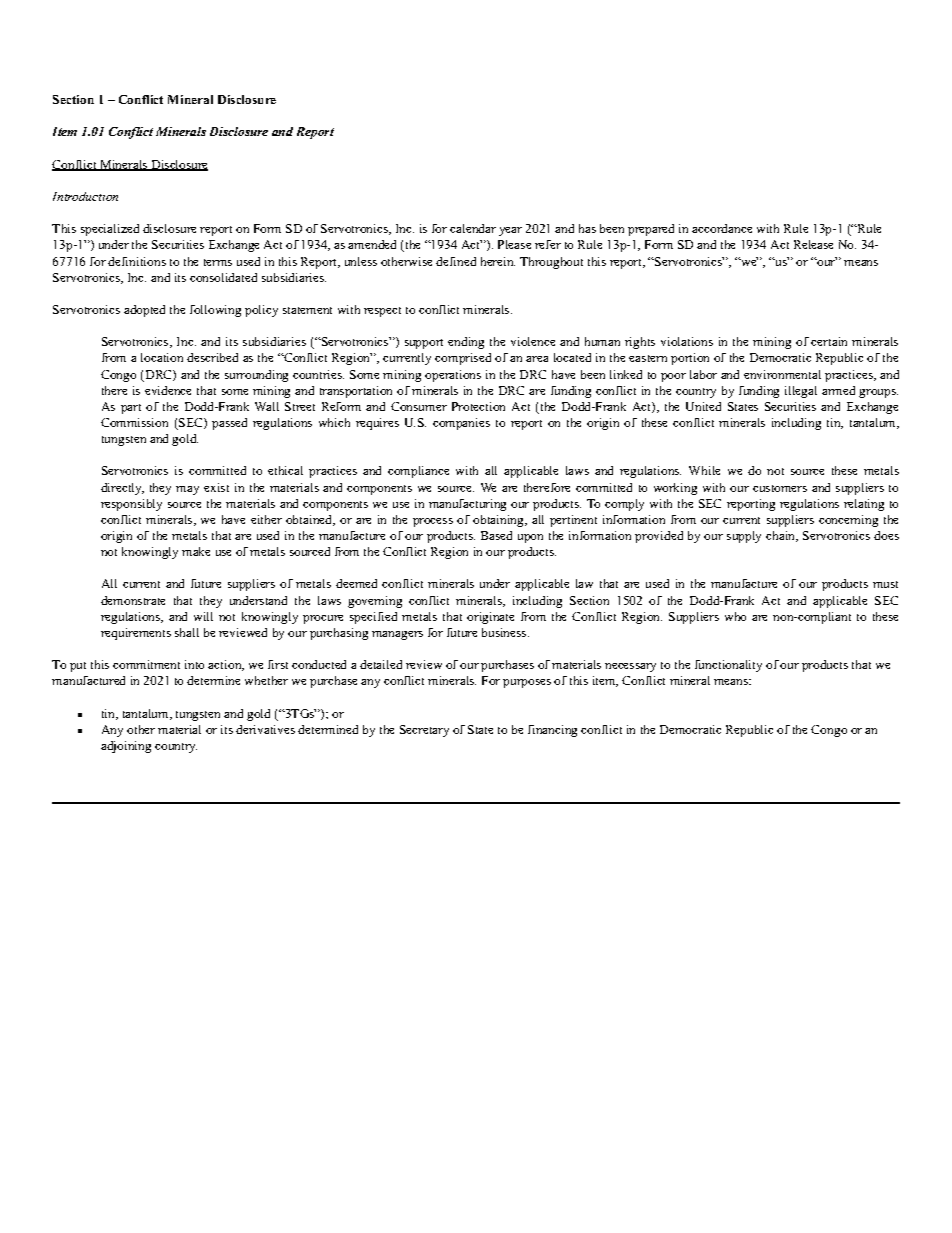 This document has height=1233, width=952. I want to click on year, so click(510, 231).
